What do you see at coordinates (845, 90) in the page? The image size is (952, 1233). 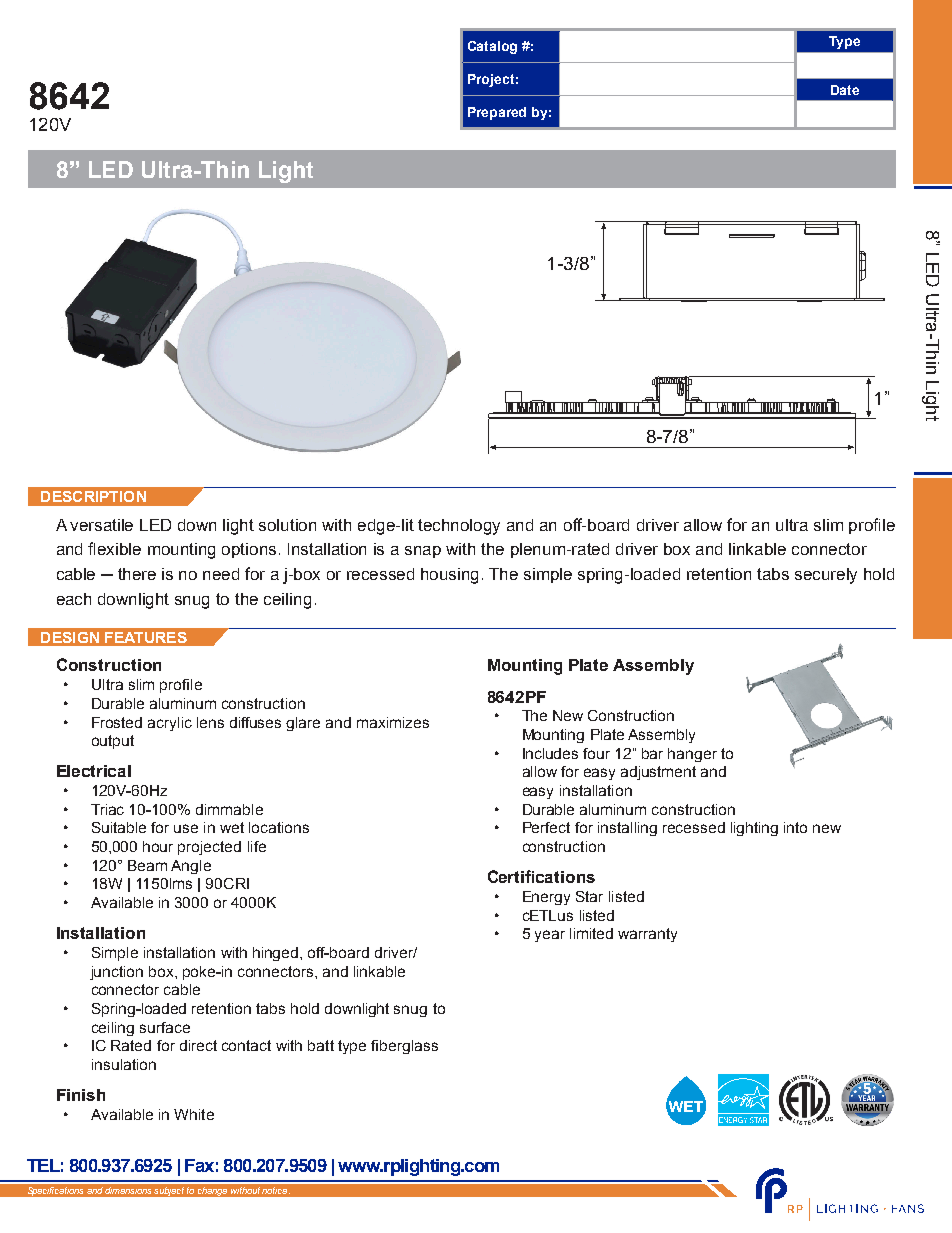 I see `Date` at bounding box center [845, 90].
